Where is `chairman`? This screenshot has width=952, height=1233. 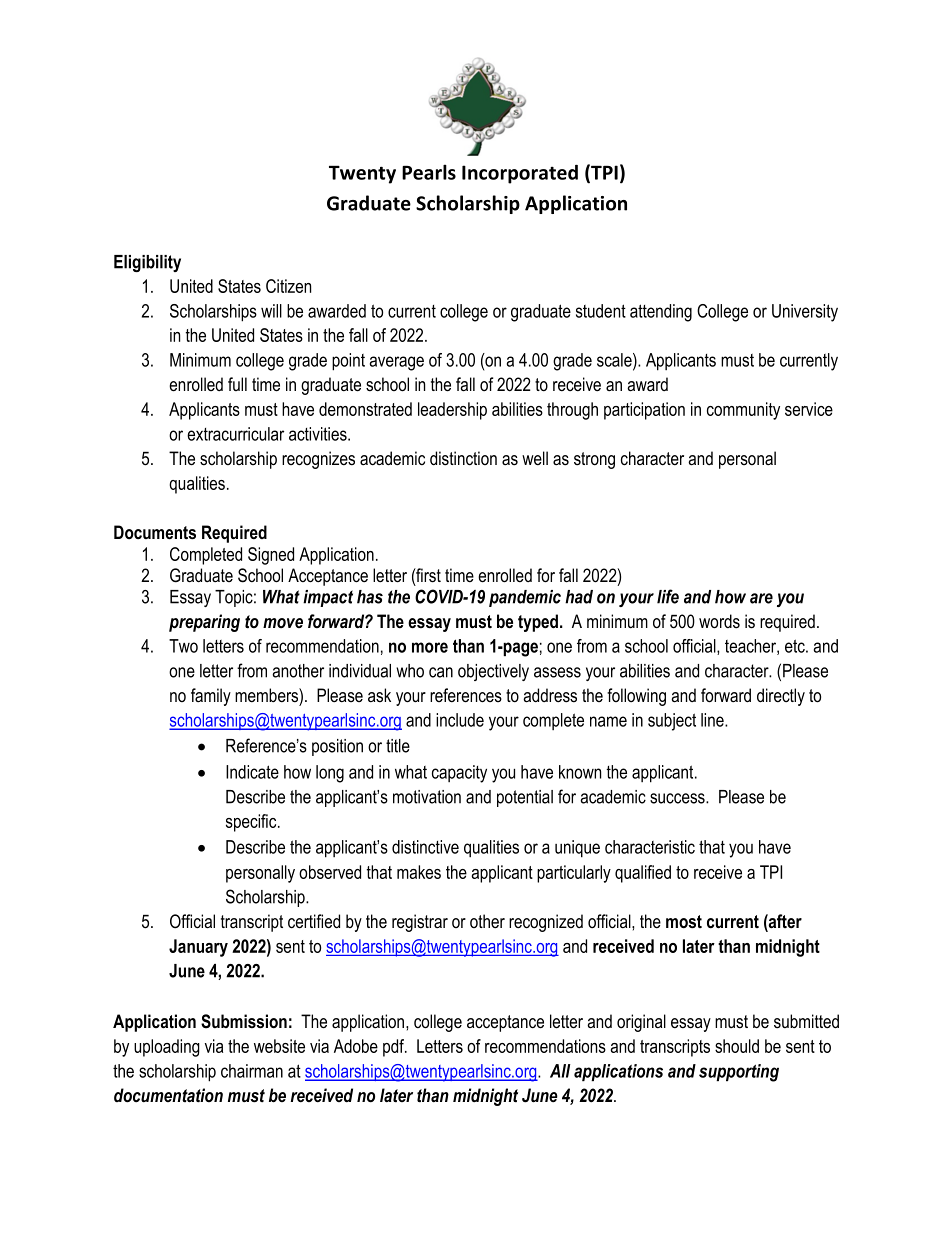 chairman is located at coordinates (252, 1071).
